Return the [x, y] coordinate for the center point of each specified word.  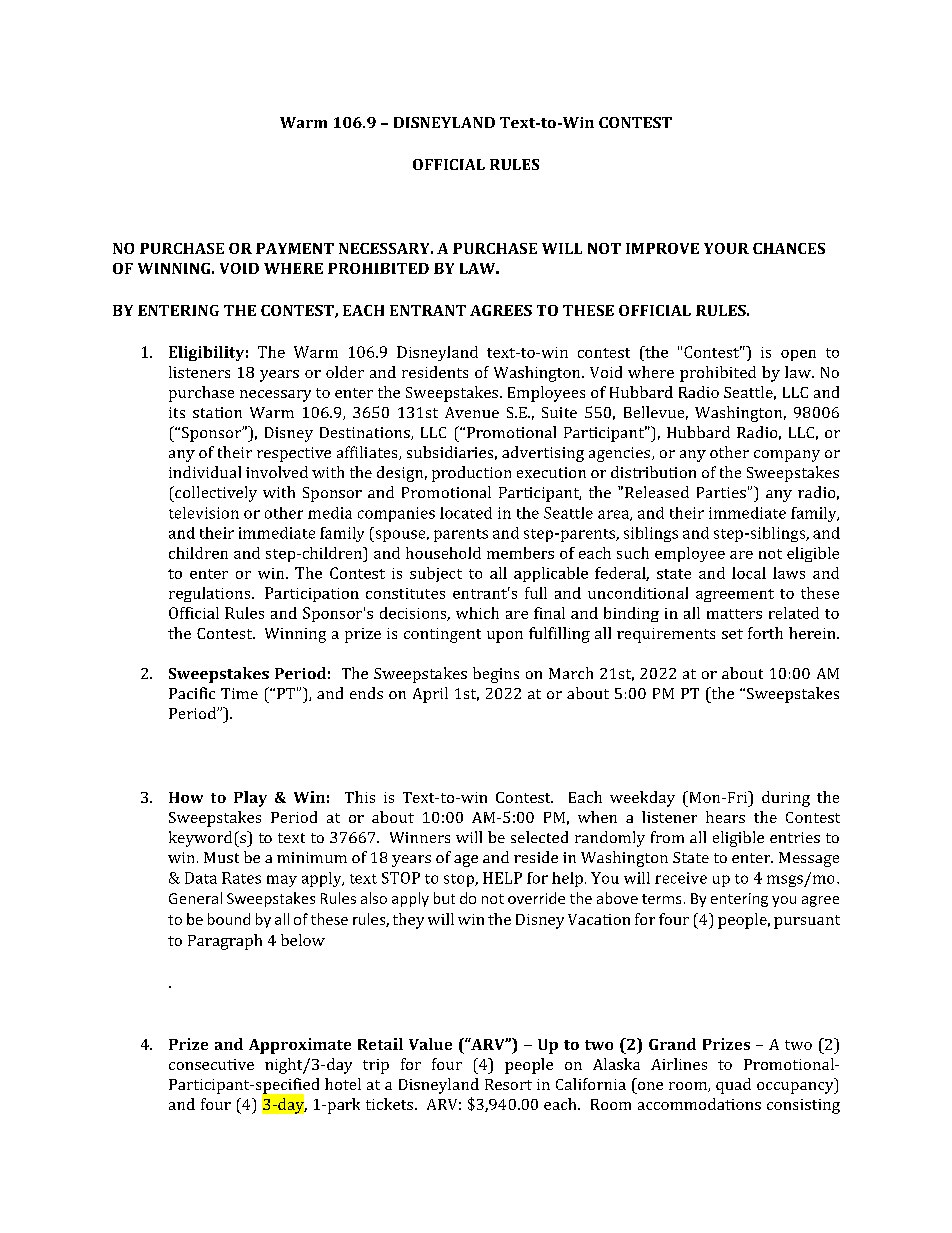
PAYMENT [295, 248]
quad [733, 1086]
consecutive [211, 1064]
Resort [508, 1084]
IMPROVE [662, 248]
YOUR [726, 248]
